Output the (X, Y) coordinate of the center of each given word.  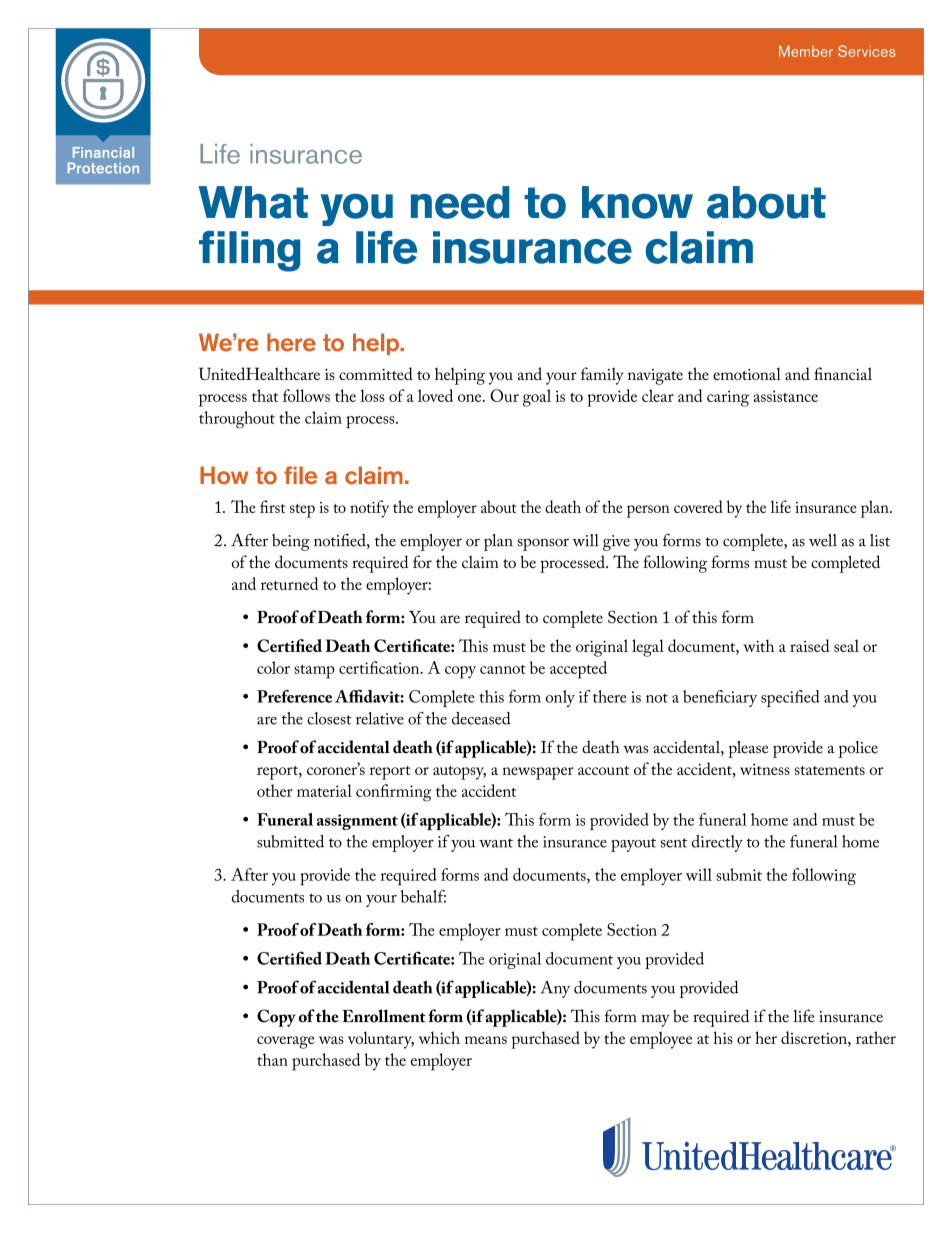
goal (537, 398)
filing (249, 251)
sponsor (543, 544)
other (275, 790)
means (486, 1040)
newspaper (538, 773)
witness (765, 769)
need (460, 202)
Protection (103, 168)
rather (876, 1037)
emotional (747, 374)
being (291, 542)
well (823, 540)
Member (806, 51)
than (272, 1059)
